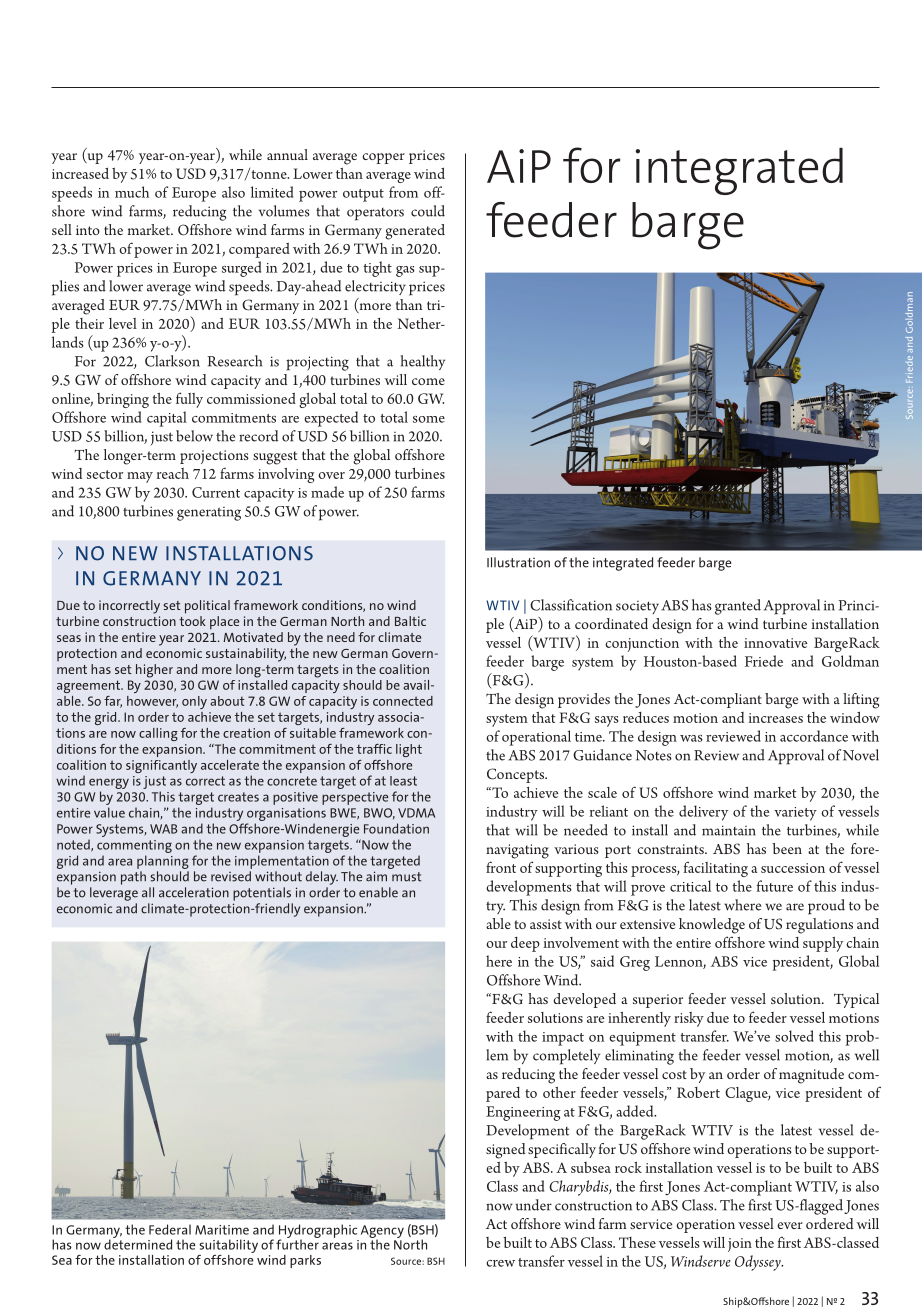  What do you see at coordinates (428, 211) in the document?
I see `could` at bounding box center [428, 211].
